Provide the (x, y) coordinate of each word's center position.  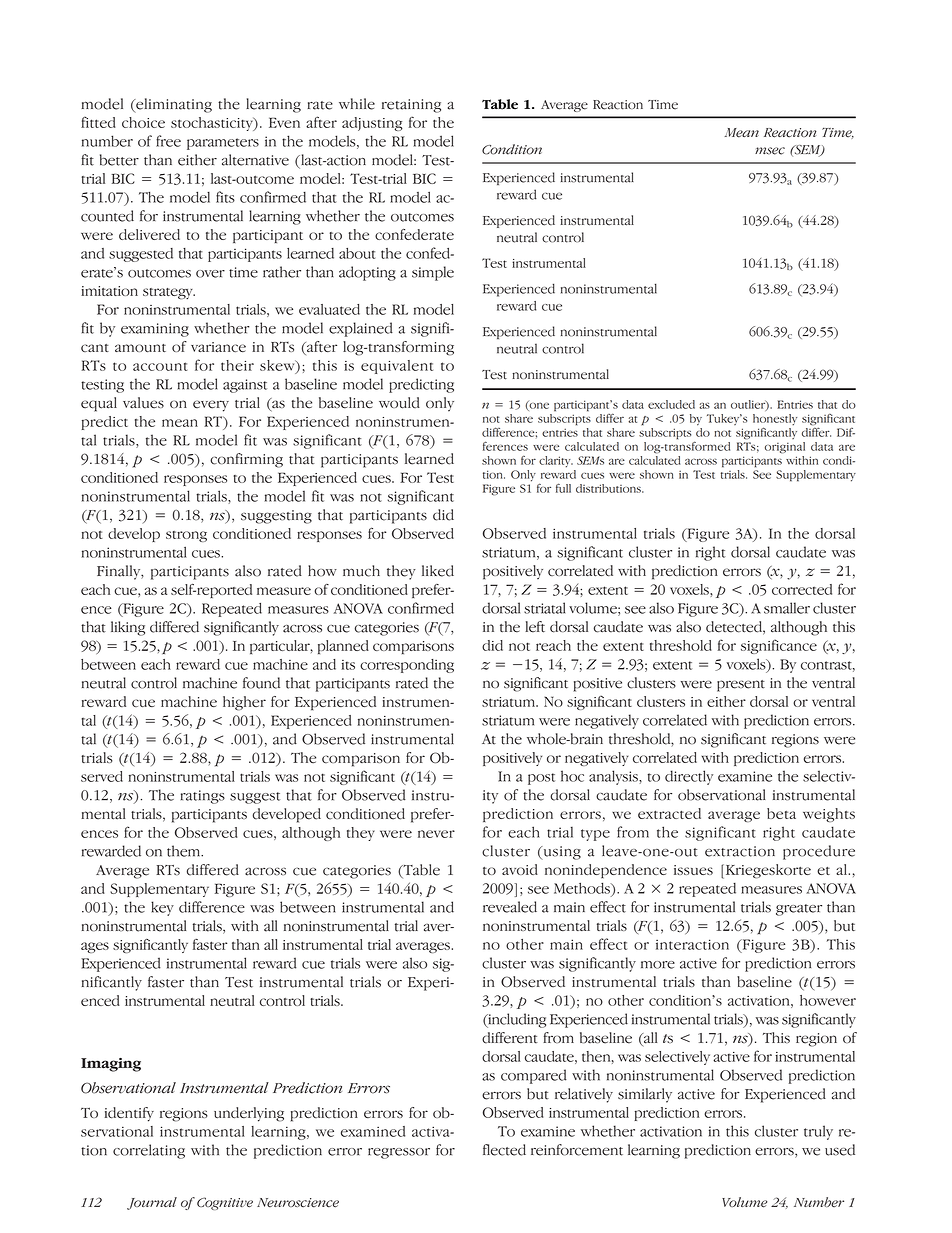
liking (128, 628)
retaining (411, 106)
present (741, 686)
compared (534, 1076)
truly (818, 1132)
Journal (152, 1203)
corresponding (407, 666)
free (168, 141)
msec (770, 151)
